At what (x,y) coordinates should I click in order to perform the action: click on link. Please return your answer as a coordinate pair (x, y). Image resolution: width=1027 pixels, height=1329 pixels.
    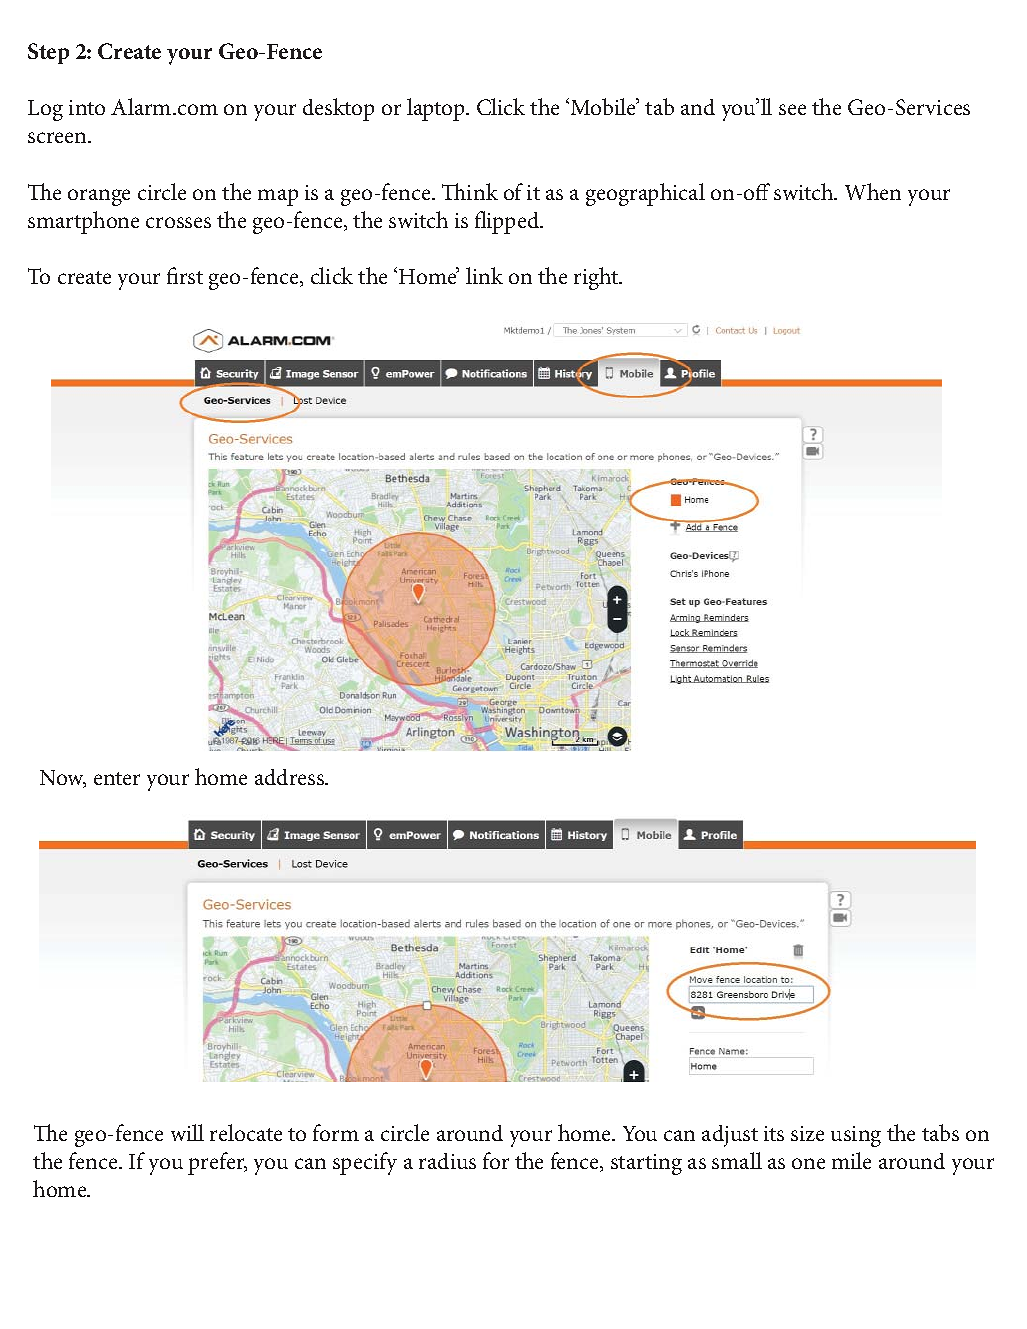
    Looking at the image, I should click on (484, 275).
